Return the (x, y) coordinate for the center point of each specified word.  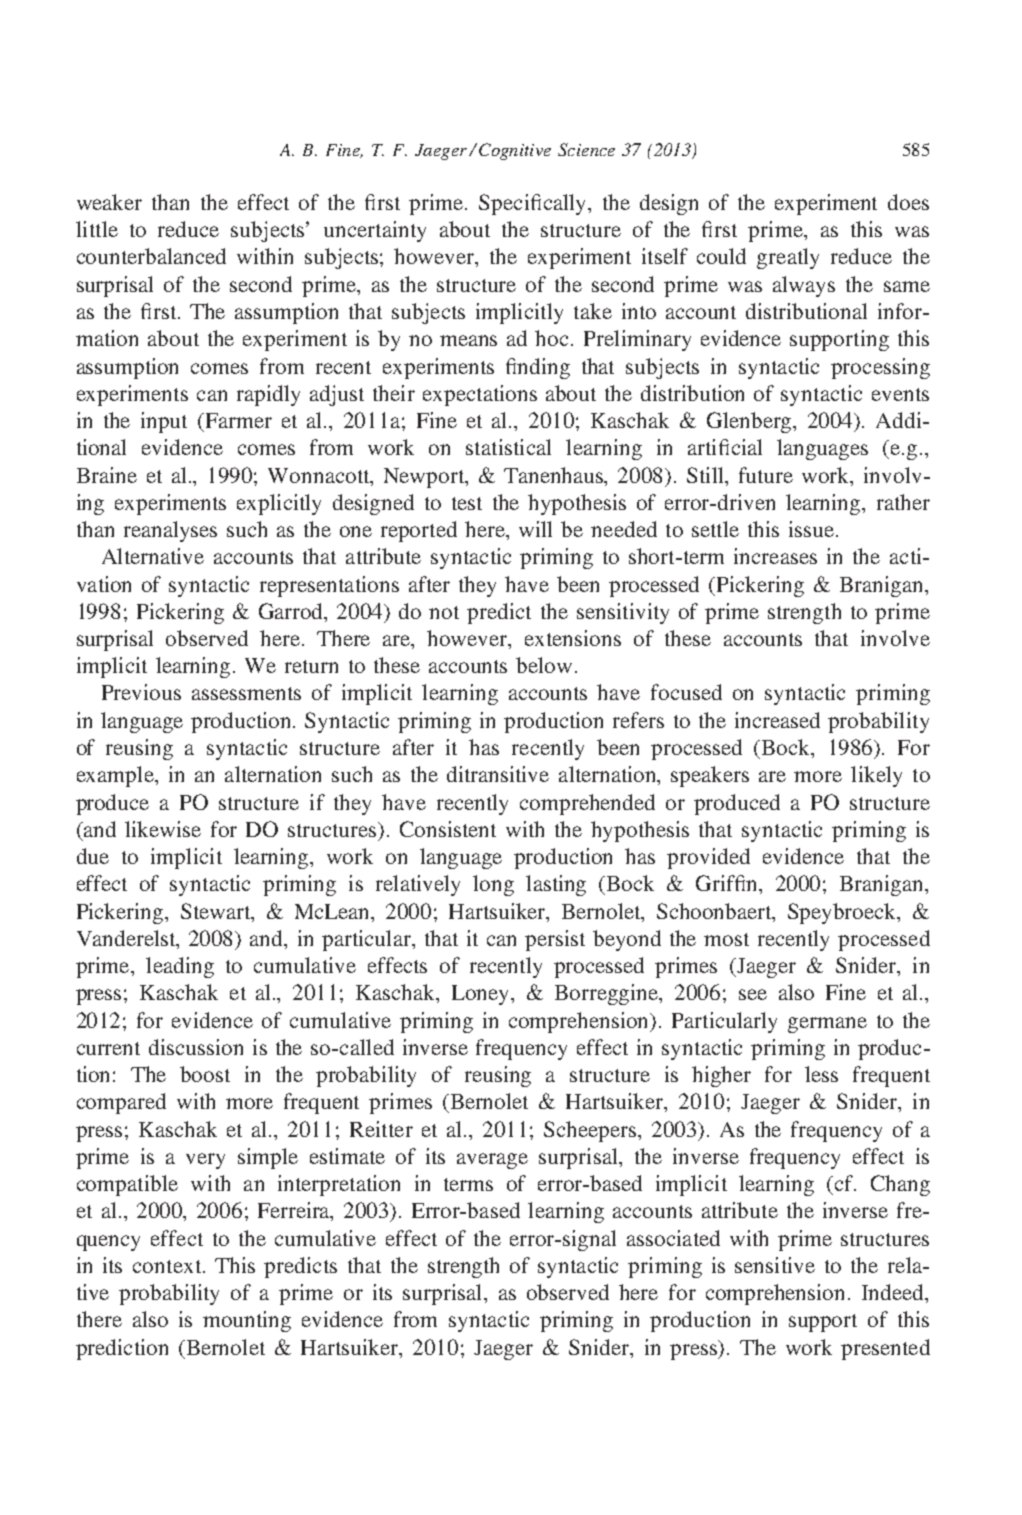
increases (775, 556)
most (726, 939)
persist (555, 940)
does (908, 202)
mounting (247, 1321)
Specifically (534, 204)
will (535, 529)
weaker (109, 202)
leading (180, 967)
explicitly (279, 504)
